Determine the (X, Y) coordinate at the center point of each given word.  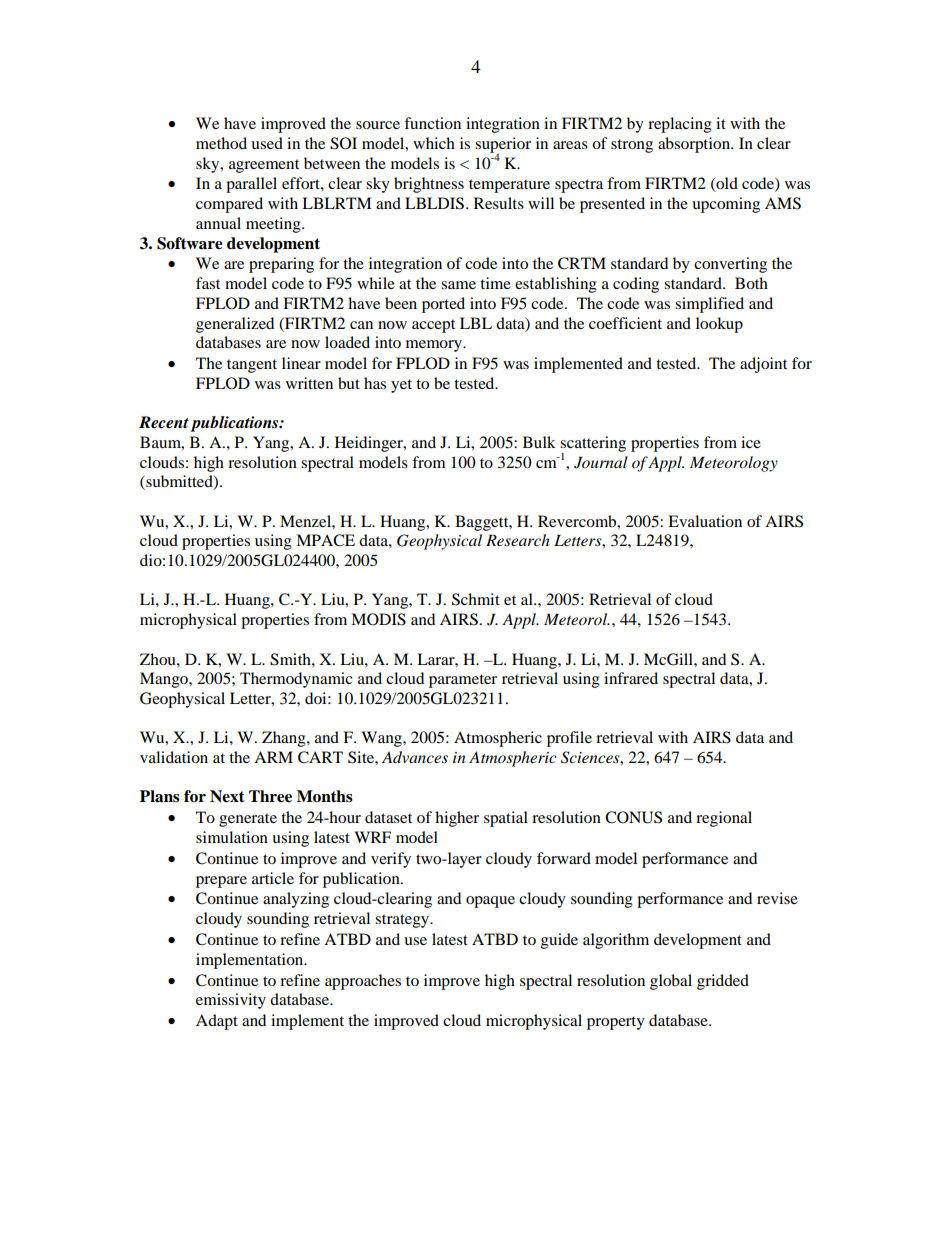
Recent (164, 422)
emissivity (231, 1001)
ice (751, 442)
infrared (631, 678)
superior (503, 146)
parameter (463, 681)
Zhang (285, 739)
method (221, 143)
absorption (695, 145)
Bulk (539, 442)
